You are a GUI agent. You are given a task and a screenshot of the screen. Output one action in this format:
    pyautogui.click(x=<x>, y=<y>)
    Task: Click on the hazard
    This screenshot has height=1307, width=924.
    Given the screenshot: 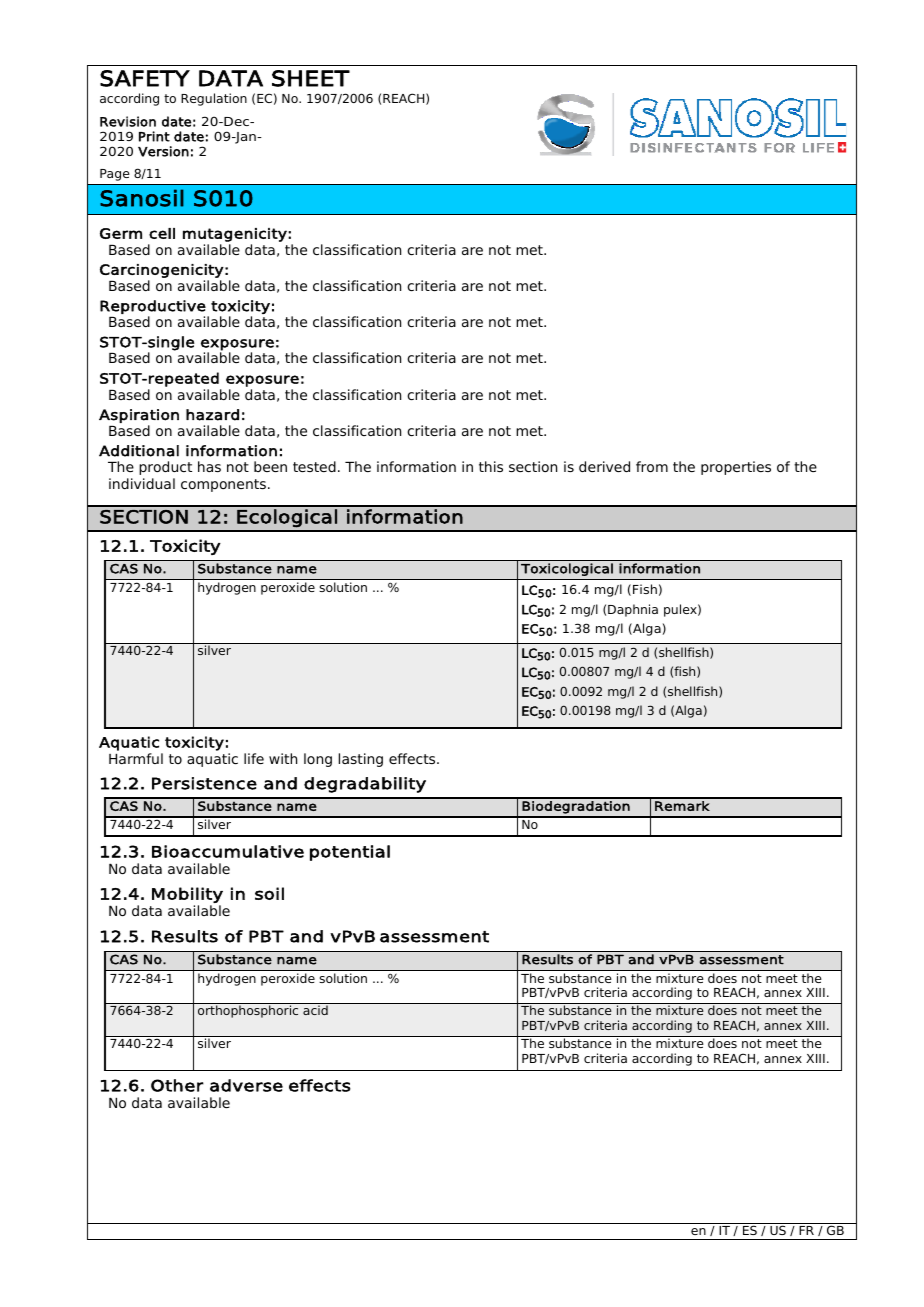 What is the action you would take?
    pyautogui.click(x=212, y=415)
